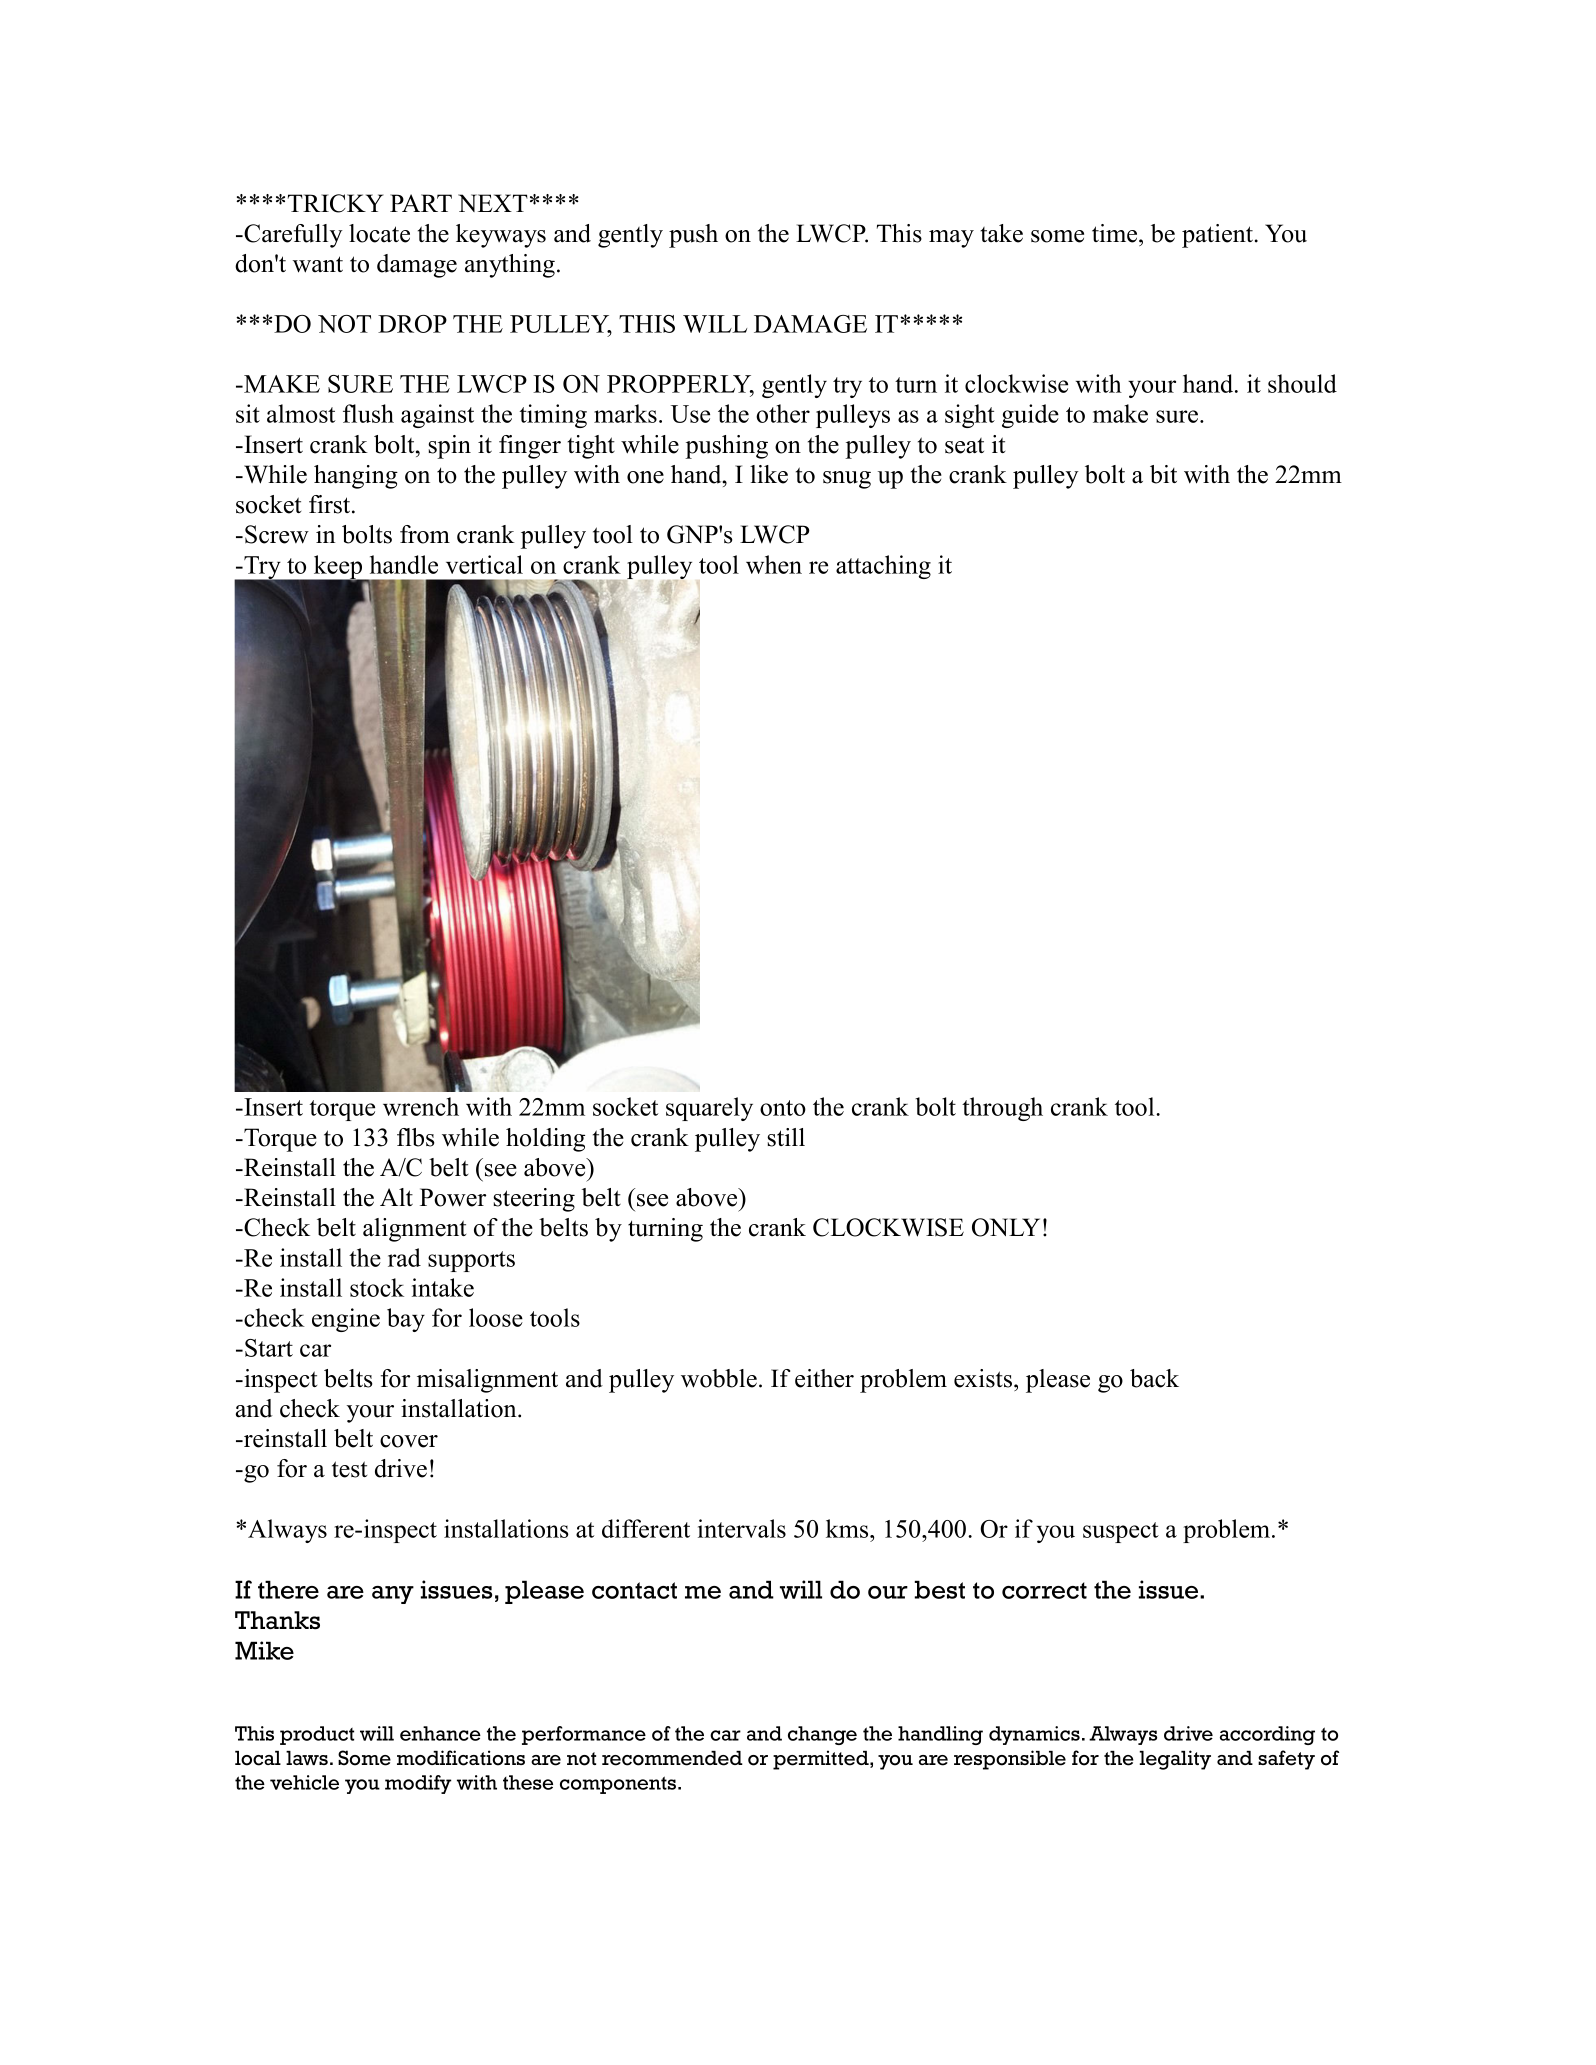 The image size is (1596, 2065). Describe the element at coordinates (774, 564) in the document. I see `when` at that location.
